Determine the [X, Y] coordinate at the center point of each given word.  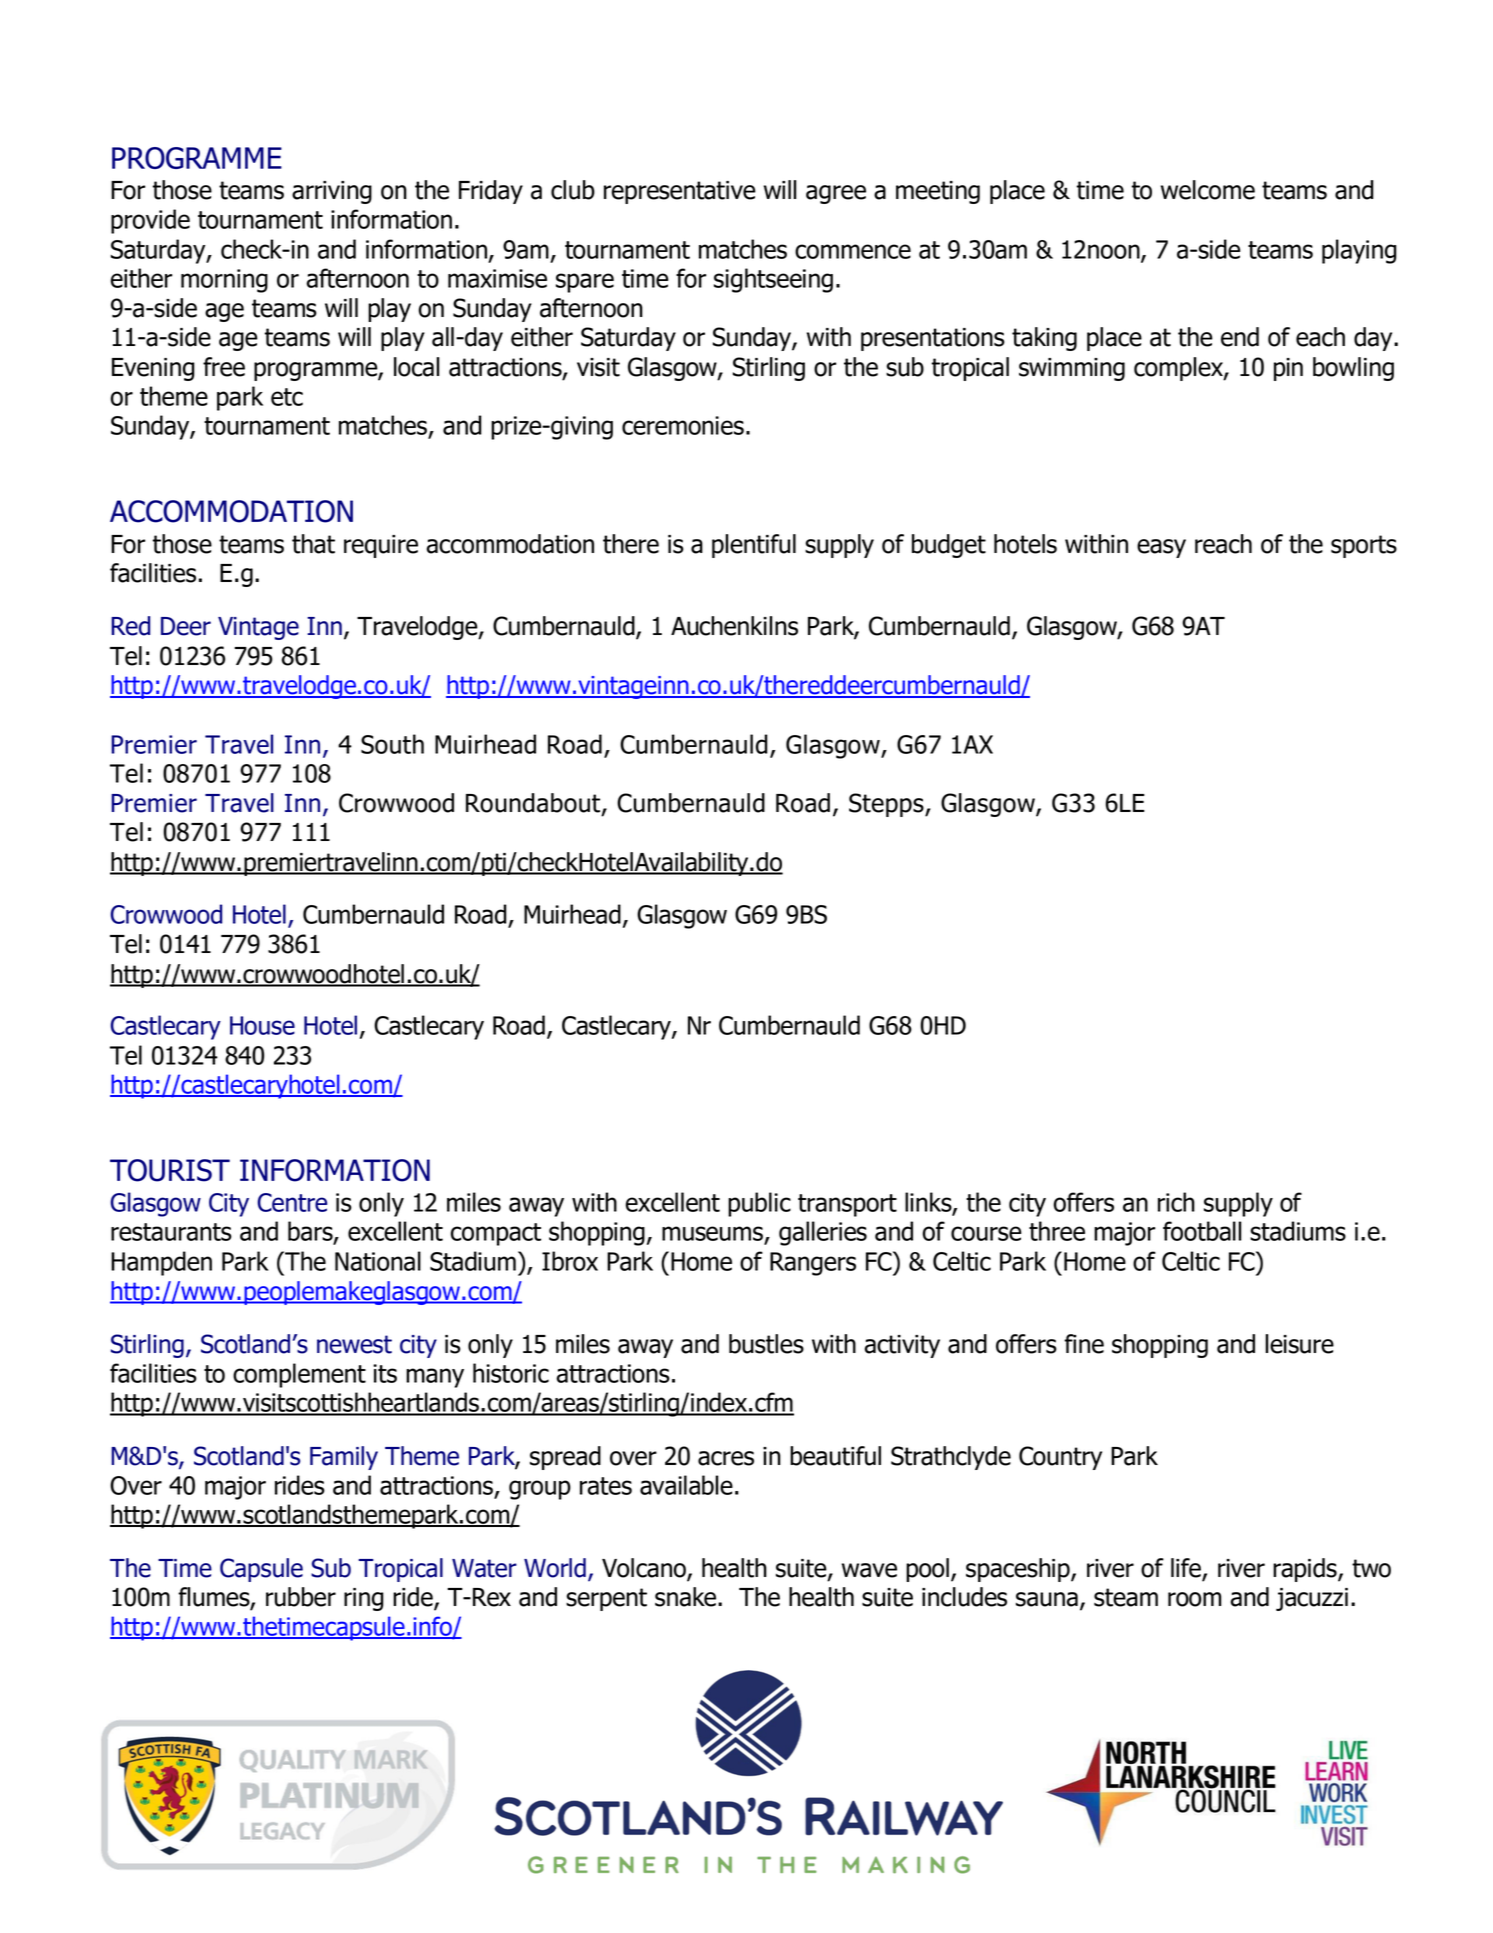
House [262, 1025]
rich [1176, 1202]
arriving [332, 192]
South [392, 744]
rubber [301, 1597]
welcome [1208, 190]
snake [687, 1597]
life [1187, 1569]
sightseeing [773, 280]
